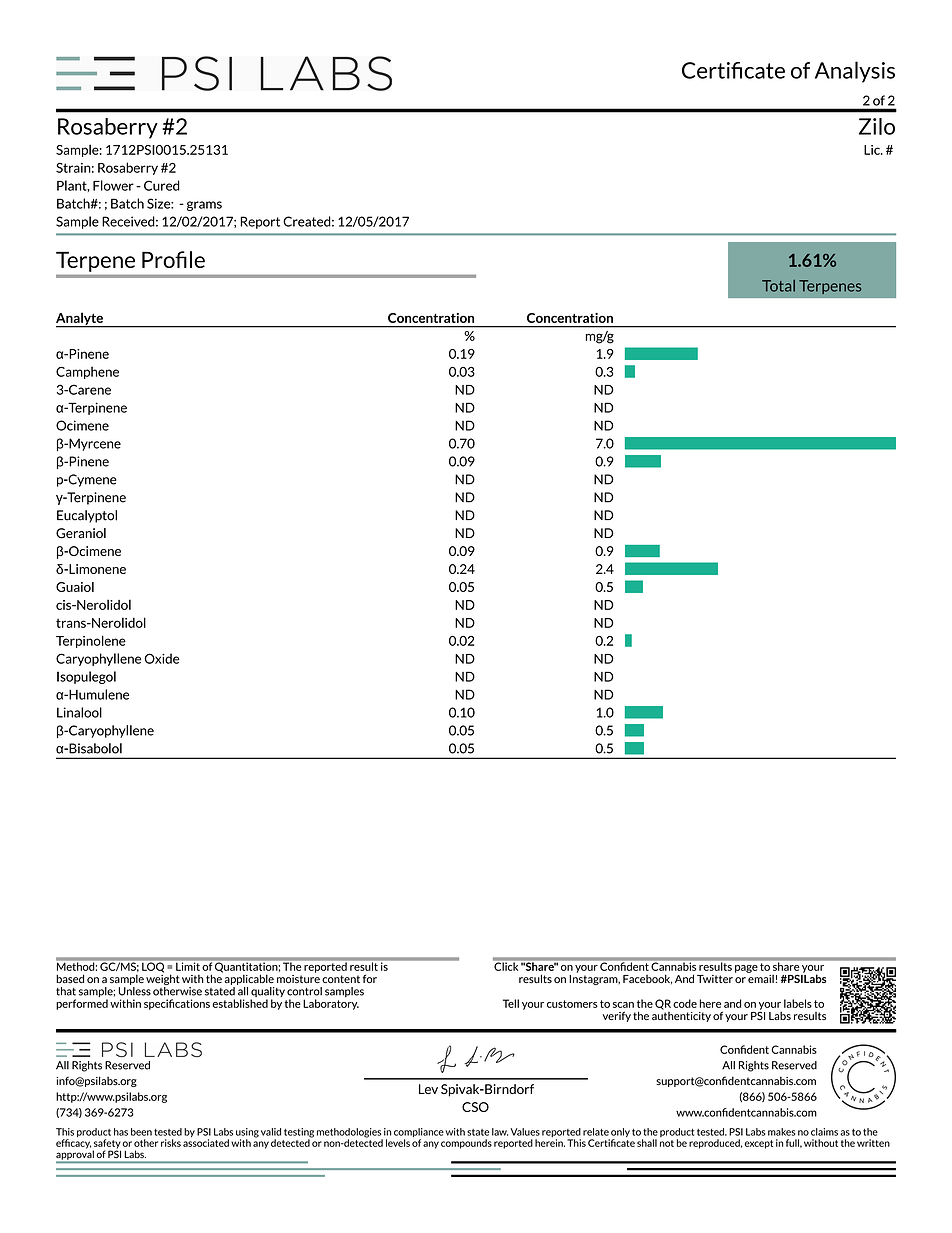 The width and height of the screenshot is (952, 1233). What do you see at coordinates (855, 72) in the screenshot?
I see `Analysis` at bounding box center [855, 72].
